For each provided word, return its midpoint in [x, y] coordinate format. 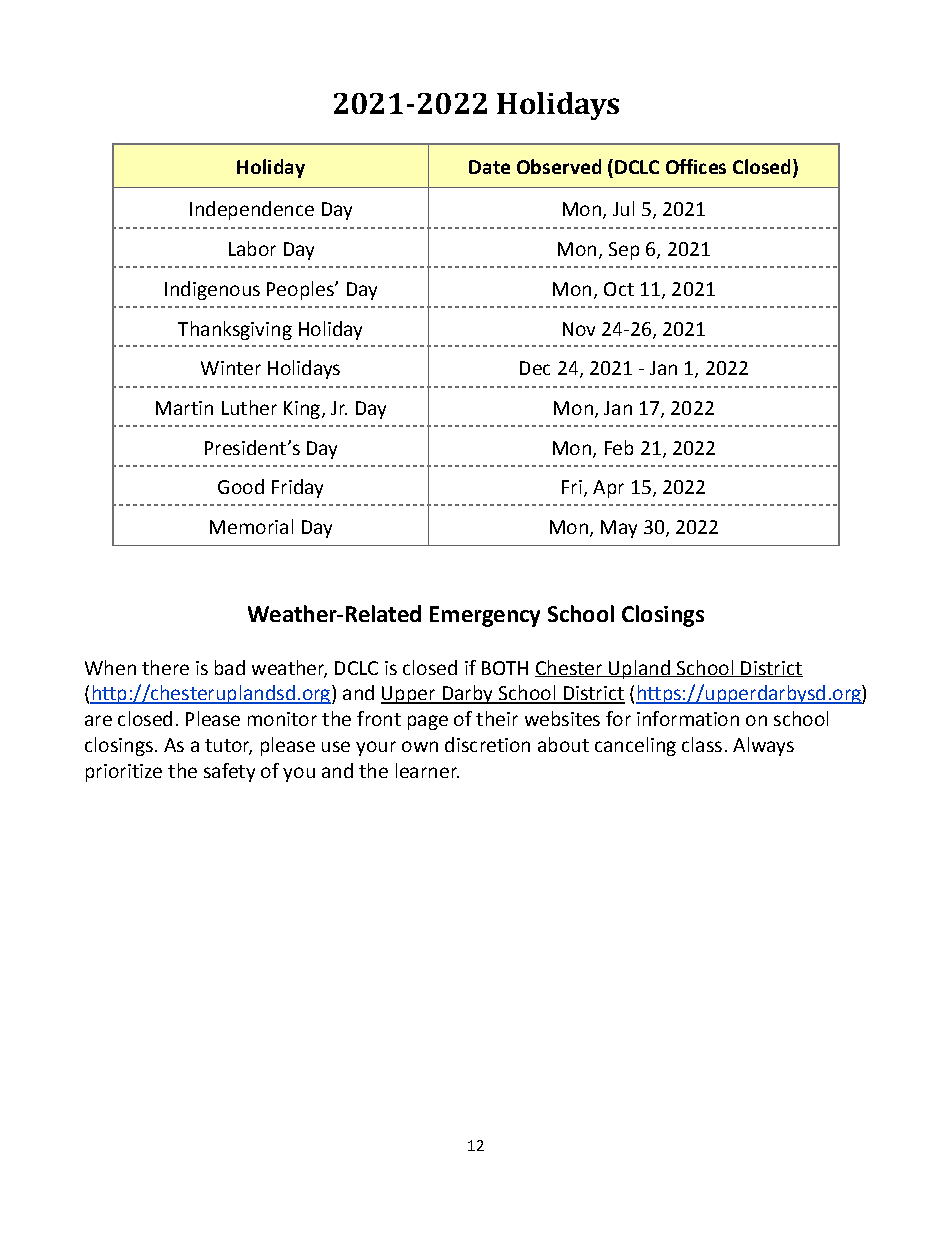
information [688, 718]
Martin [184, 408]
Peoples [301, 290]
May [619, 529]
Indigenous [212, 290]
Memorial [251, 526]
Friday [297, 488]
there [165, 667]
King [302, 410]
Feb [619, 447]
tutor [228, 746]
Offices [696, 166]
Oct [619, 289]
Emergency [485, 616]
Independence [252, 210]
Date [489, 167]
